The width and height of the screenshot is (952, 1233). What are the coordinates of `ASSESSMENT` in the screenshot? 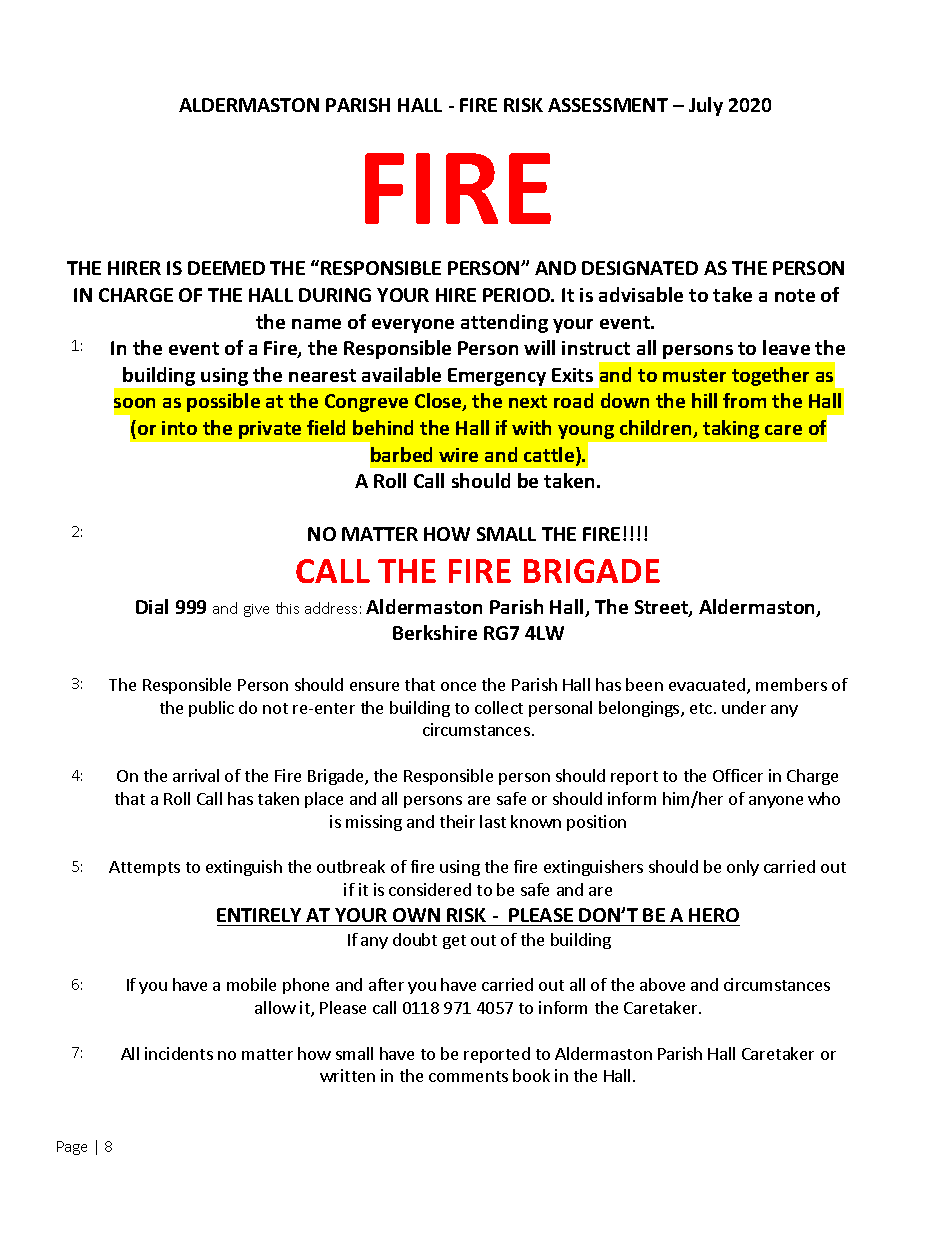 It's located at (608, 105).
